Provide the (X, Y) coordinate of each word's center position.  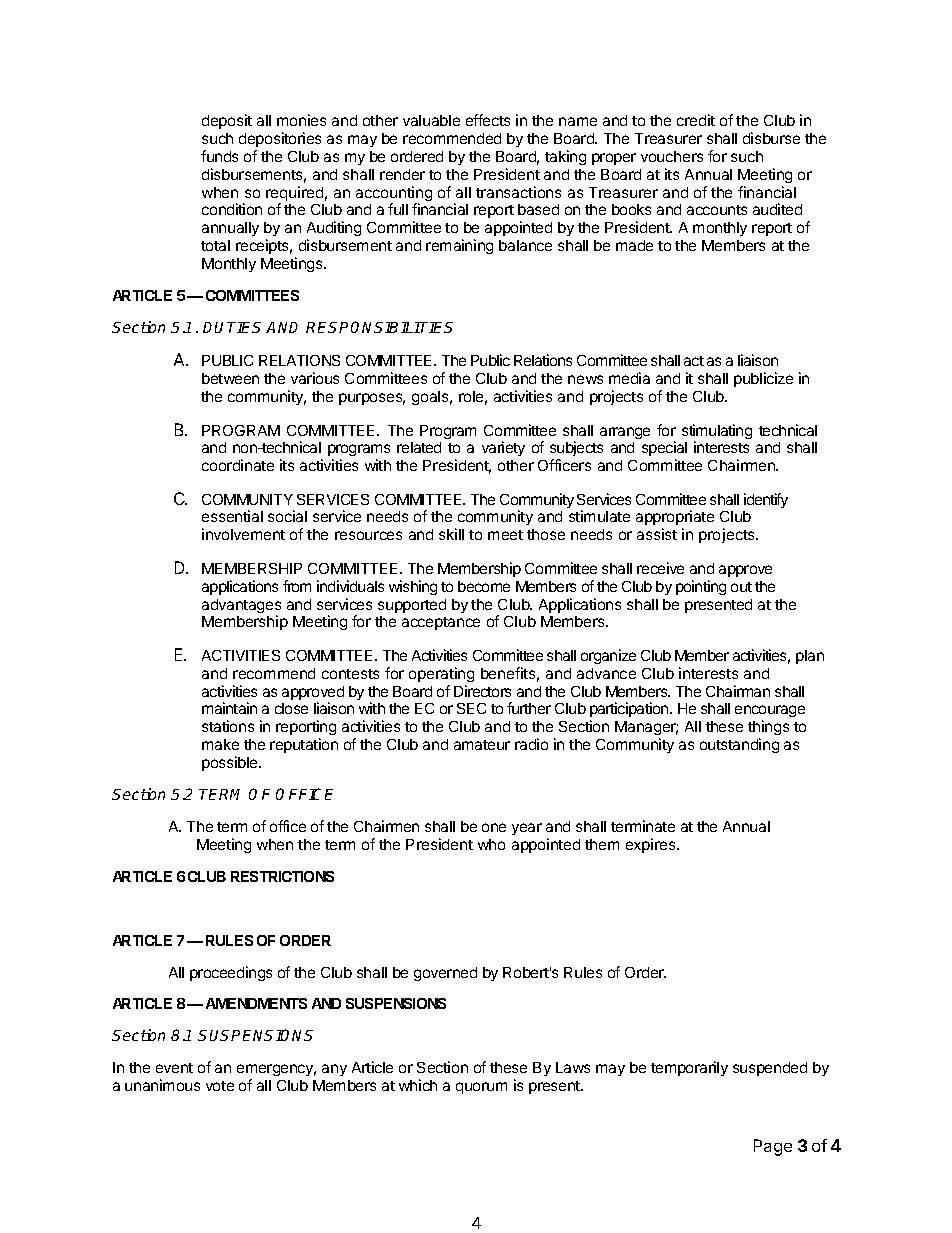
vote (220, 1086)
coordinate (238, 465)
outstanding (739, 745)
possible (231, 763)
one (494, 827)
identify (766, 500)
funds (219, 156)
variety (503, 448)
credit (696, 120)
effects (488, 120)
